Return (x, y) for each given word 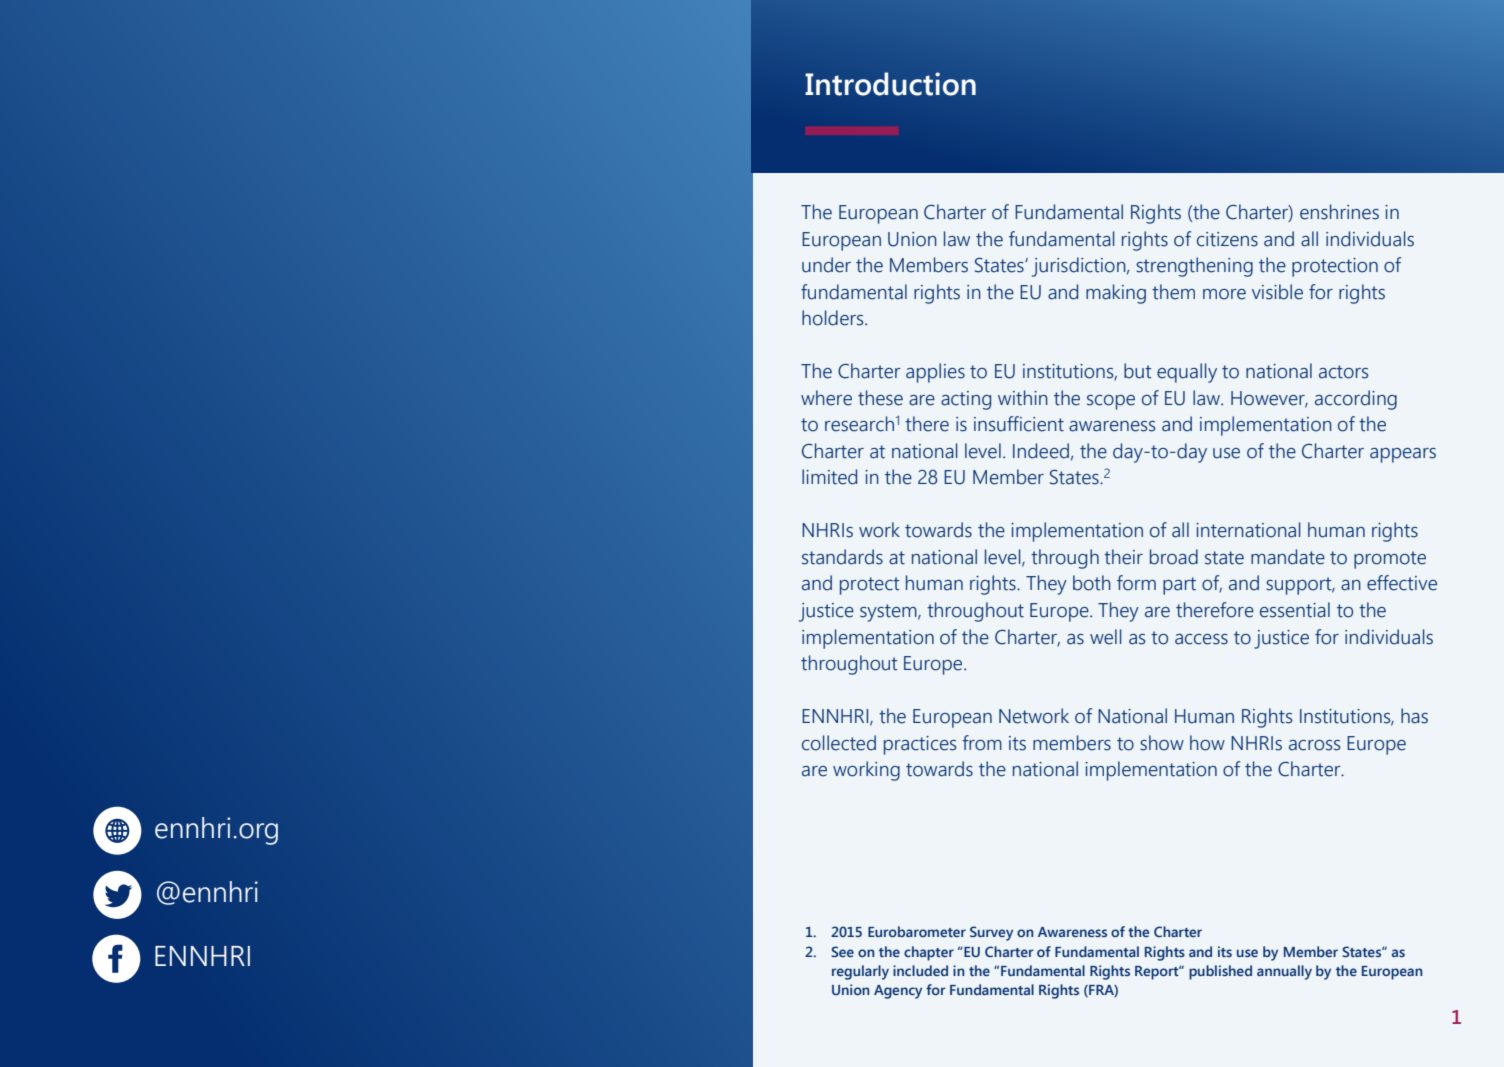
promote (1390, 560)
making (1116, 294)
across (1314, 745)
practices (920, 745)
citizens (1227, 239)
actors (1343, 372)
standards (842, 557)
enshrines (1339, 212)
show (1162, 743)
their (1123, 557)
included (920, 970)
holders (834, 318)
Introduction (890, 84)
